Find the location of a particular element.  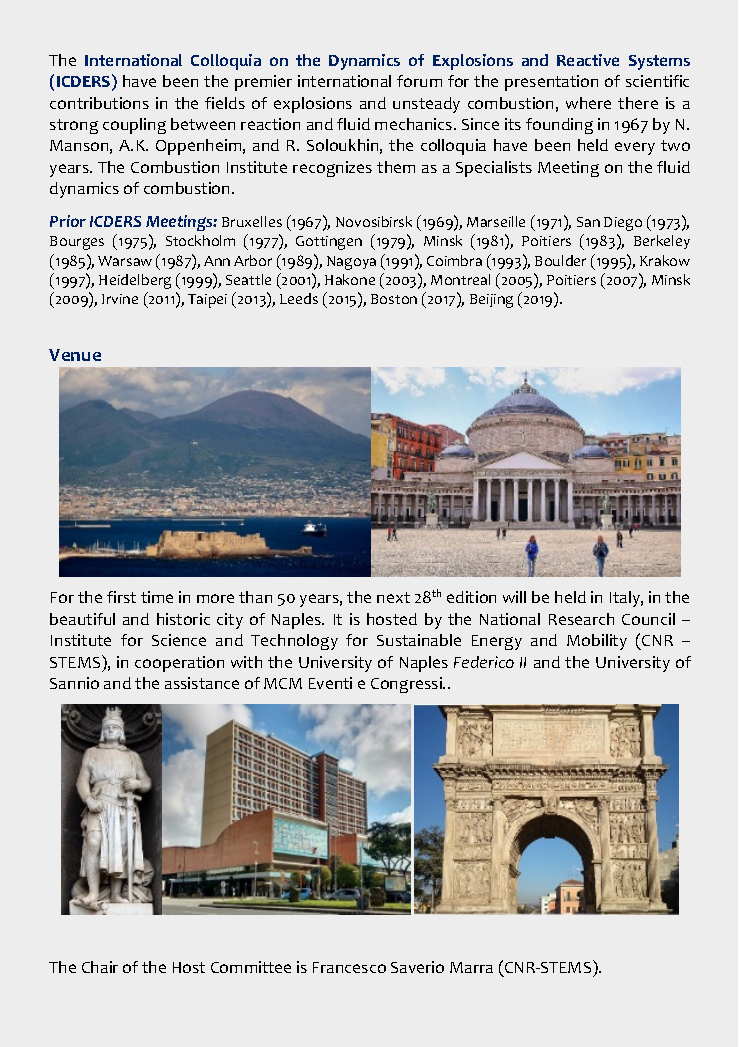

Chair is located at coordinates (100, 967).
